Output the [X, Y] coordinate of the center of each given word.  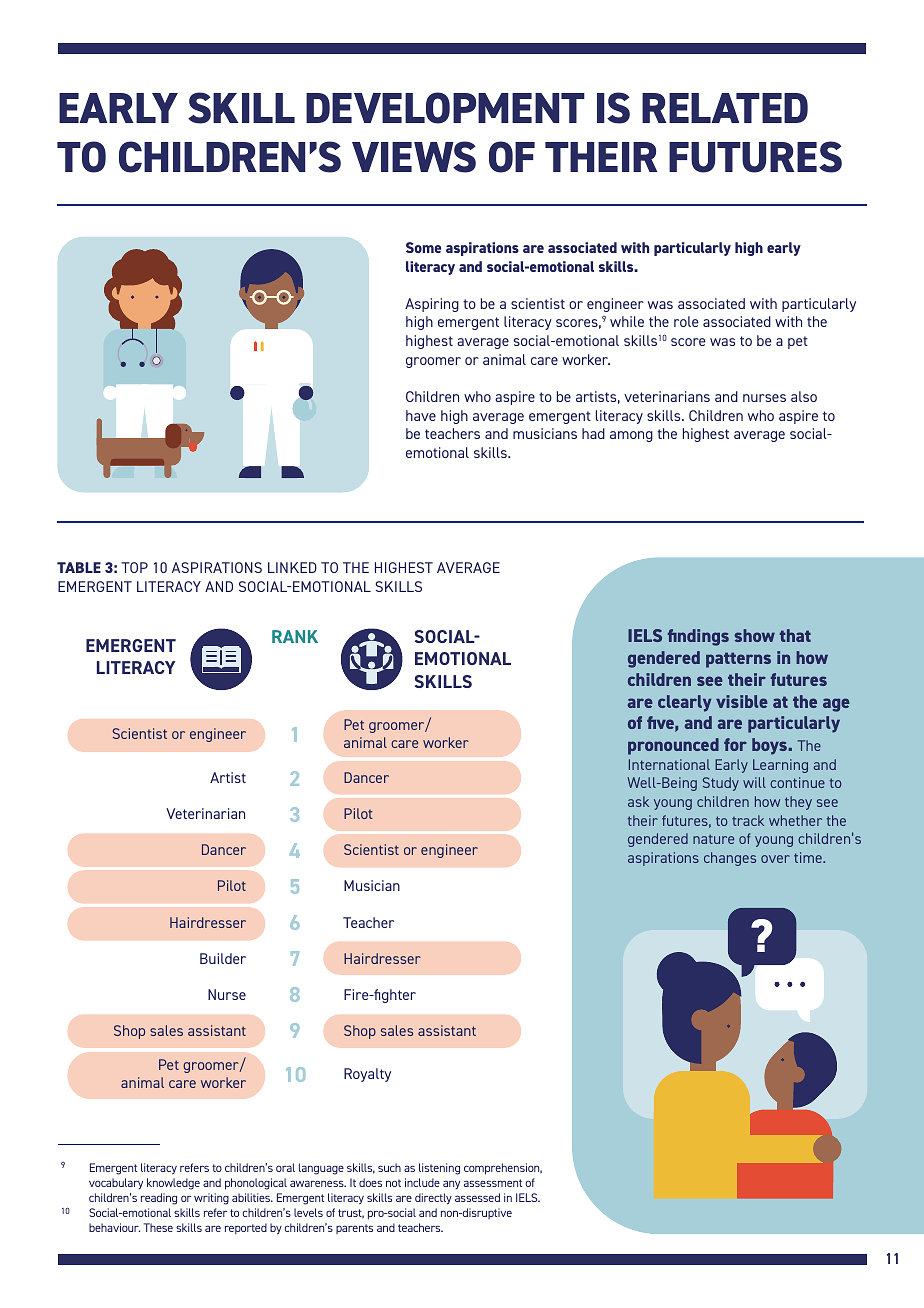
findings [698, 637]
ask [638, 801]
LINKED [292, 567]
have [421, 415]
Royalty [367, 1075]
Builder [223, 958]
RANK [295, 636]
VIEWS [414, 157]
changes [730, 859]
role [686, 321]
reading [159, 1199]
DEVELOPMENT [445, 108]
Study [721, 784]
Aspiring [432, 305]
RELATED [725, 108]
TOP [134, 567]
